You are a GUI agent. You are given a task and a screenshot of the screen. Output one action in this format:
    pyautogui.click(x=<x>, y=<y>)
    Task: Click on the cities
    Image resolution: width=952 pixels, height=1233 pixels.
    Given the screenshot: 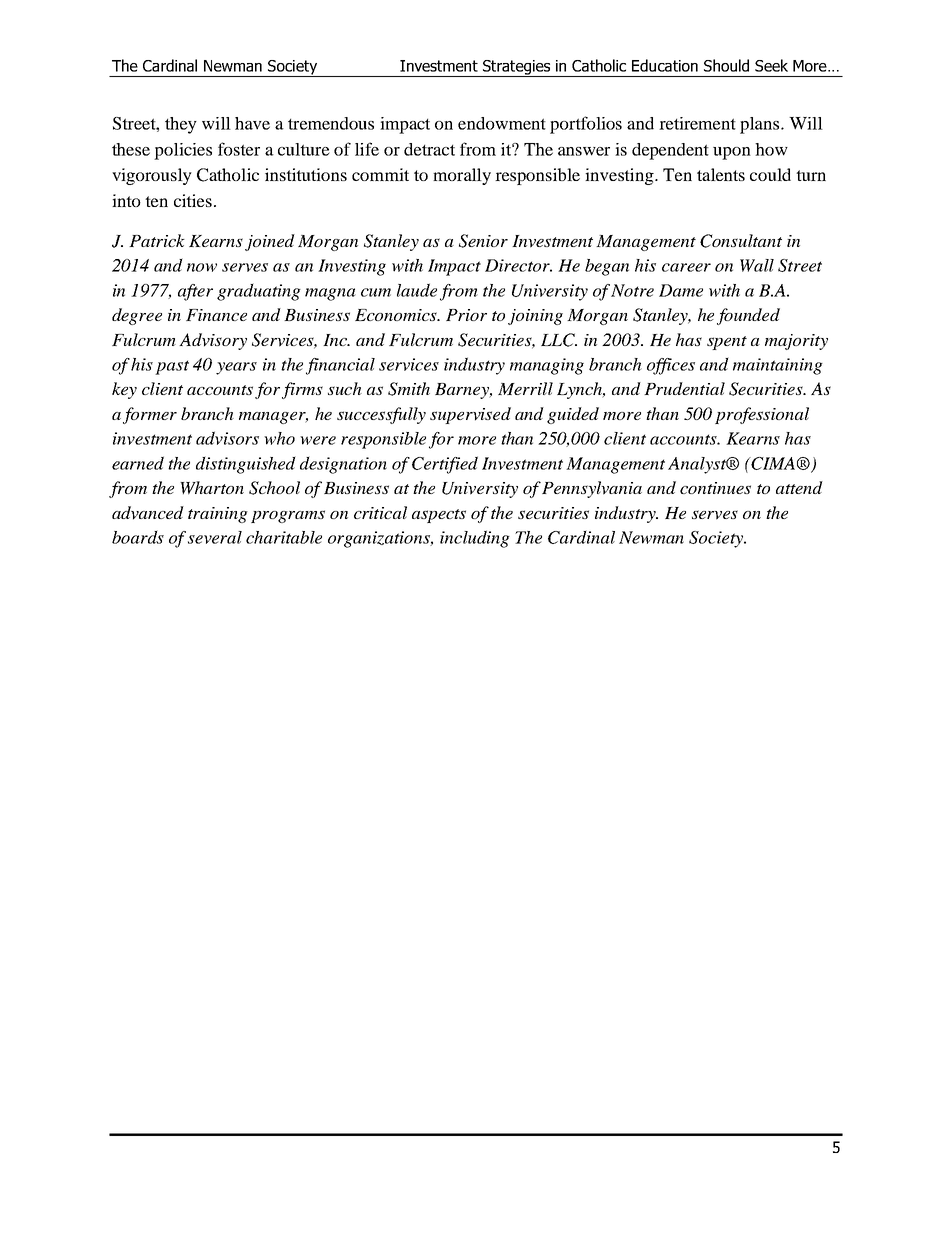 What is the action you would take?
    pyautogui.click(x=193, y=200)
